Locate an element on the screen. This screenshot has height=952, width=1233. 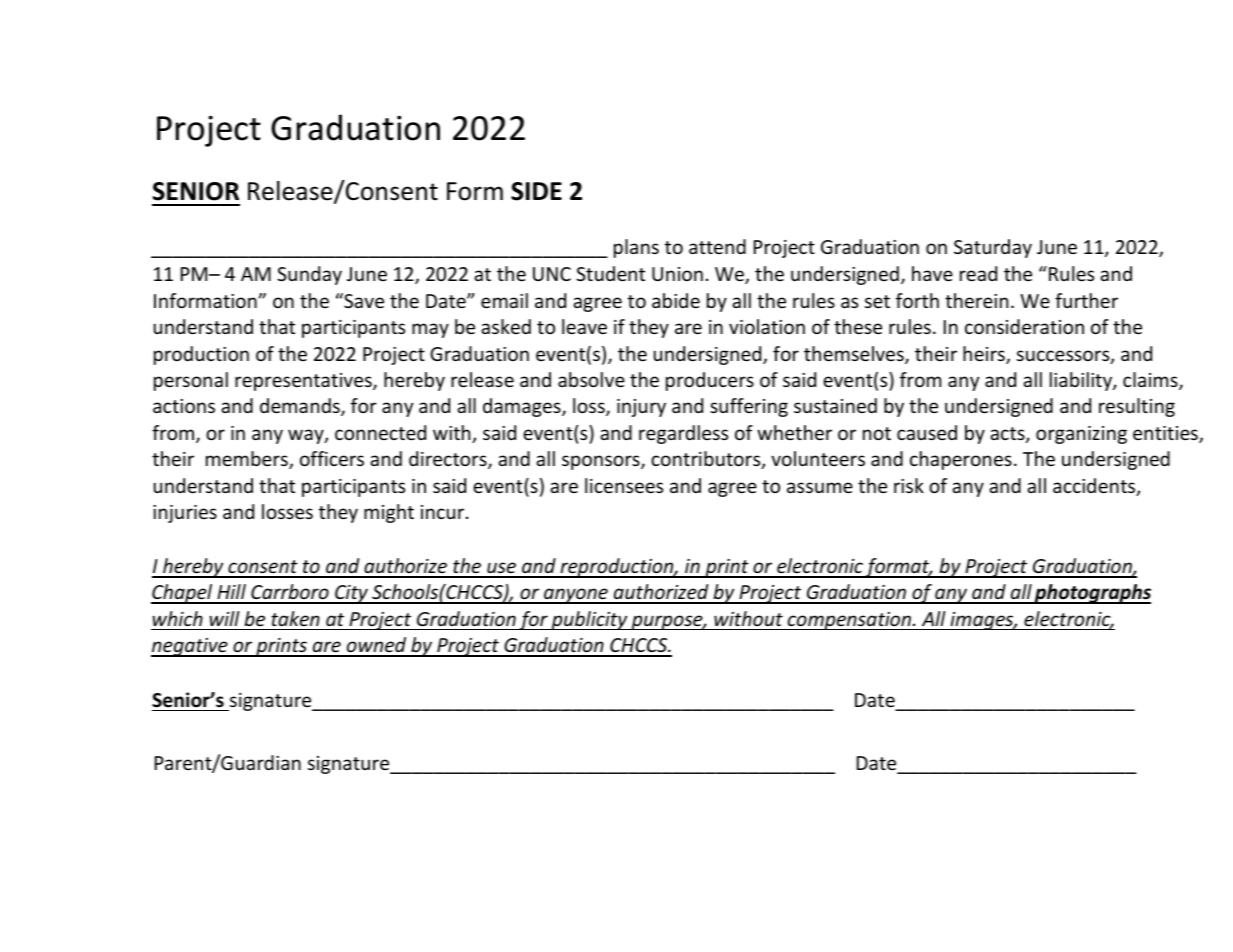
claims is located at coordinates (1151, 381).
